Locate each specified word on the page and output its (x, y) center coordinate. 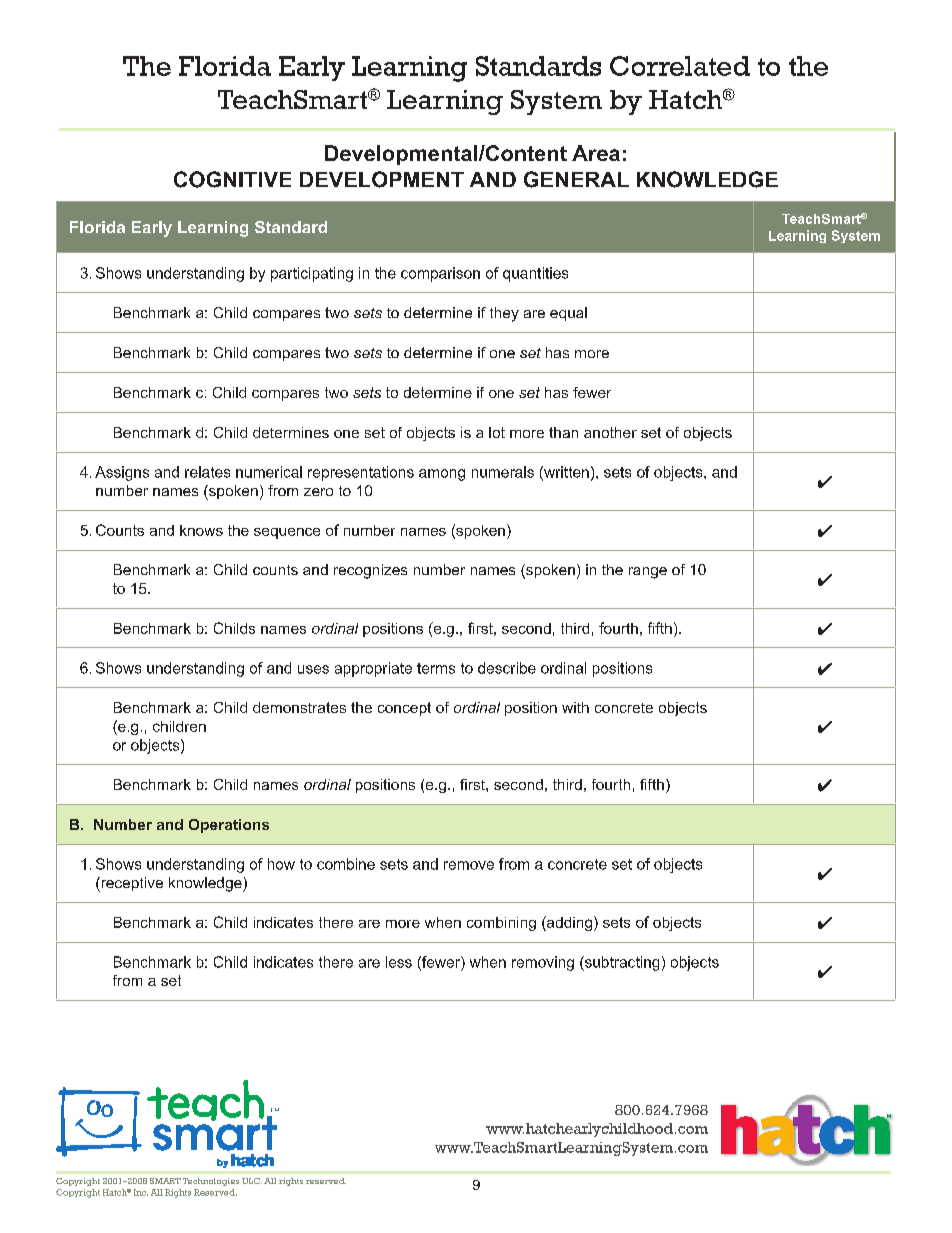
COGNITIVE (232, 179)
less (399, 962)
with (575, 707)
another (610, 432)
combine (346, 864)
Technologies (211, 1182)
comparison (440, 274)
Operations (229, 826)
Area (596, 153)
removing (543, 963)
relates (207, 472)
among (442, 475)
